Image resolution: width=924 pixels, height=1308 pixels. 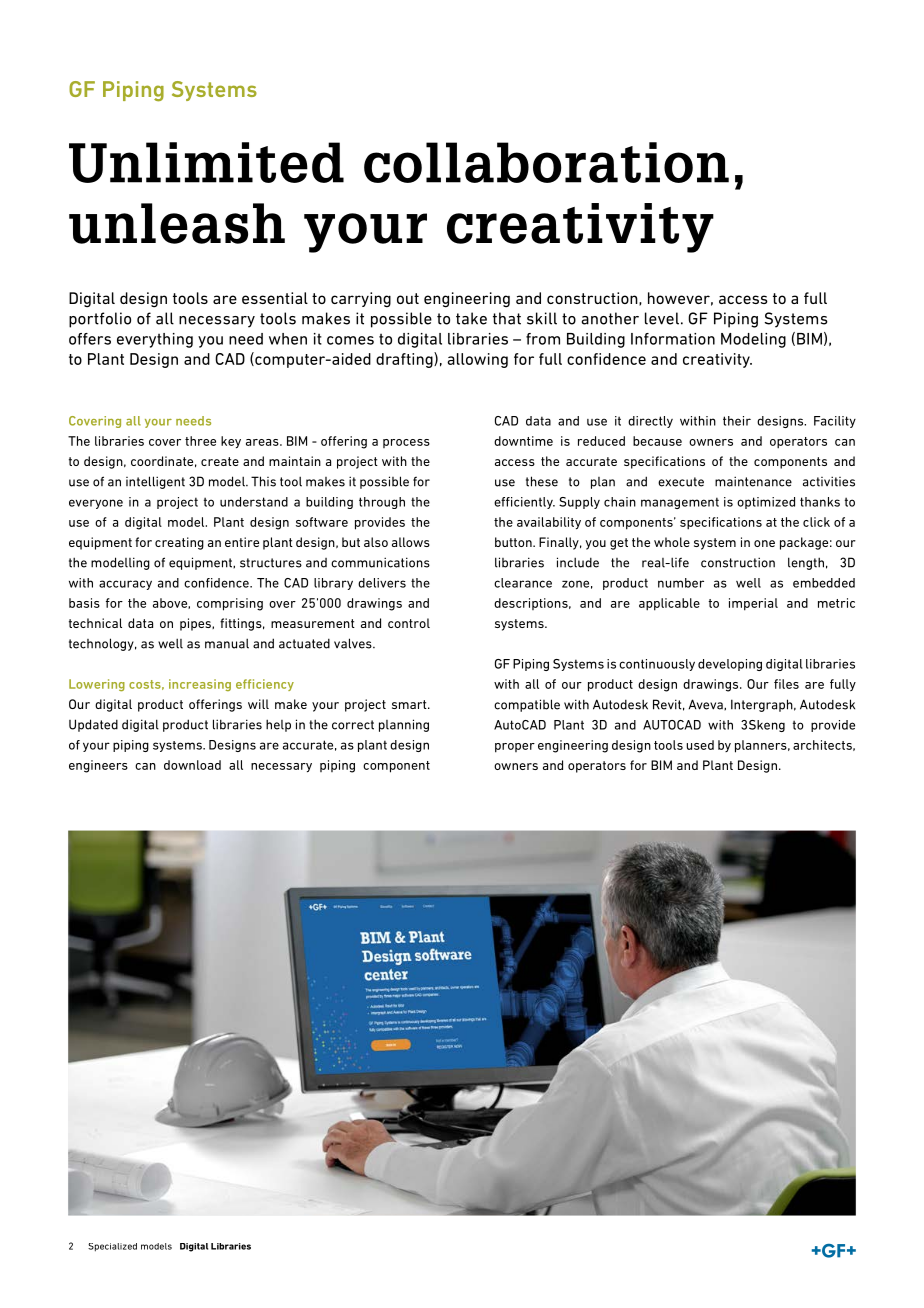 What do you see at coordinates (411, 542) in the screenshot?
I see `allows` at bounding box center [411, 542].
